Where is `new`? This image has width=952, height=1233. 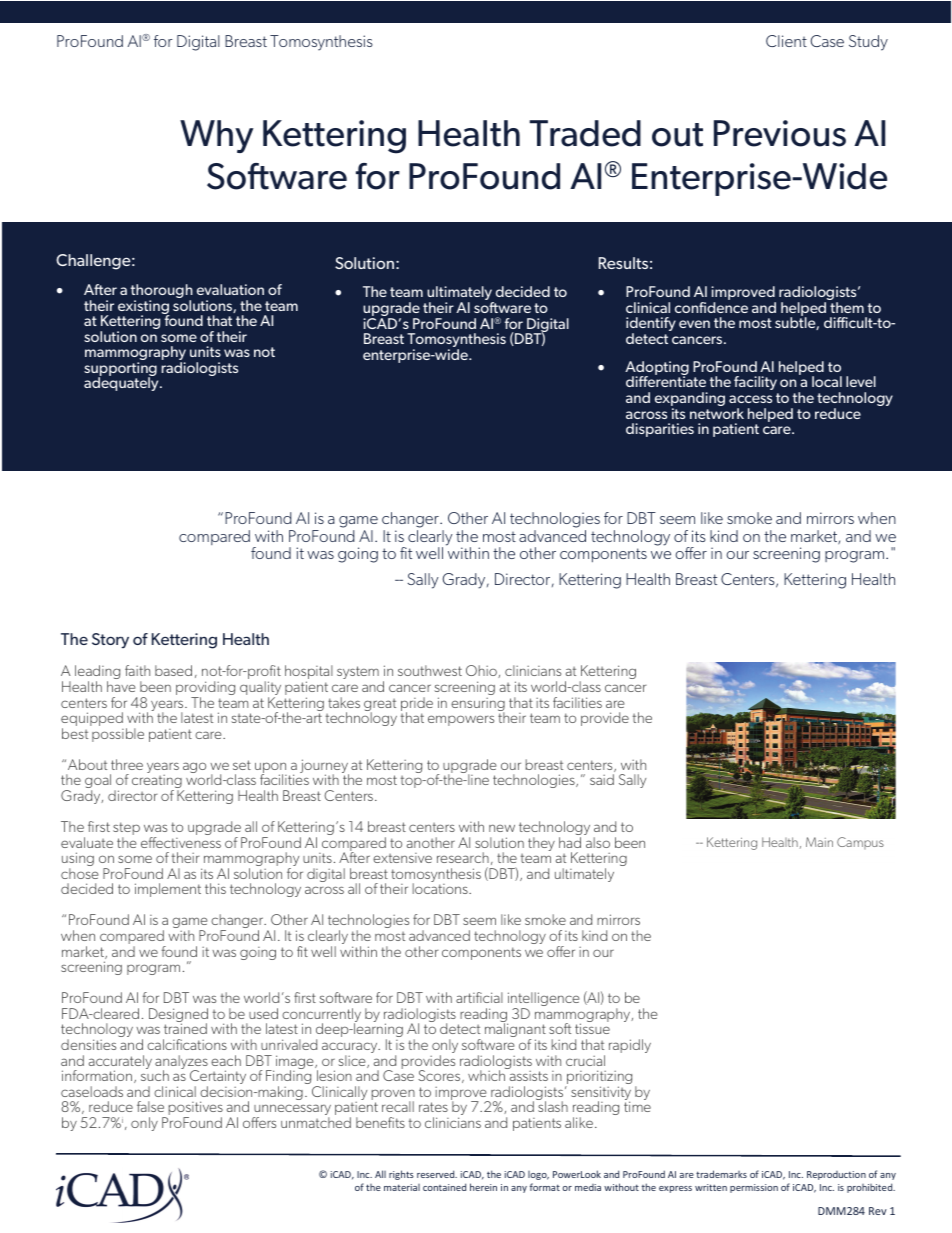
new is located at coordinates (502, 828).
